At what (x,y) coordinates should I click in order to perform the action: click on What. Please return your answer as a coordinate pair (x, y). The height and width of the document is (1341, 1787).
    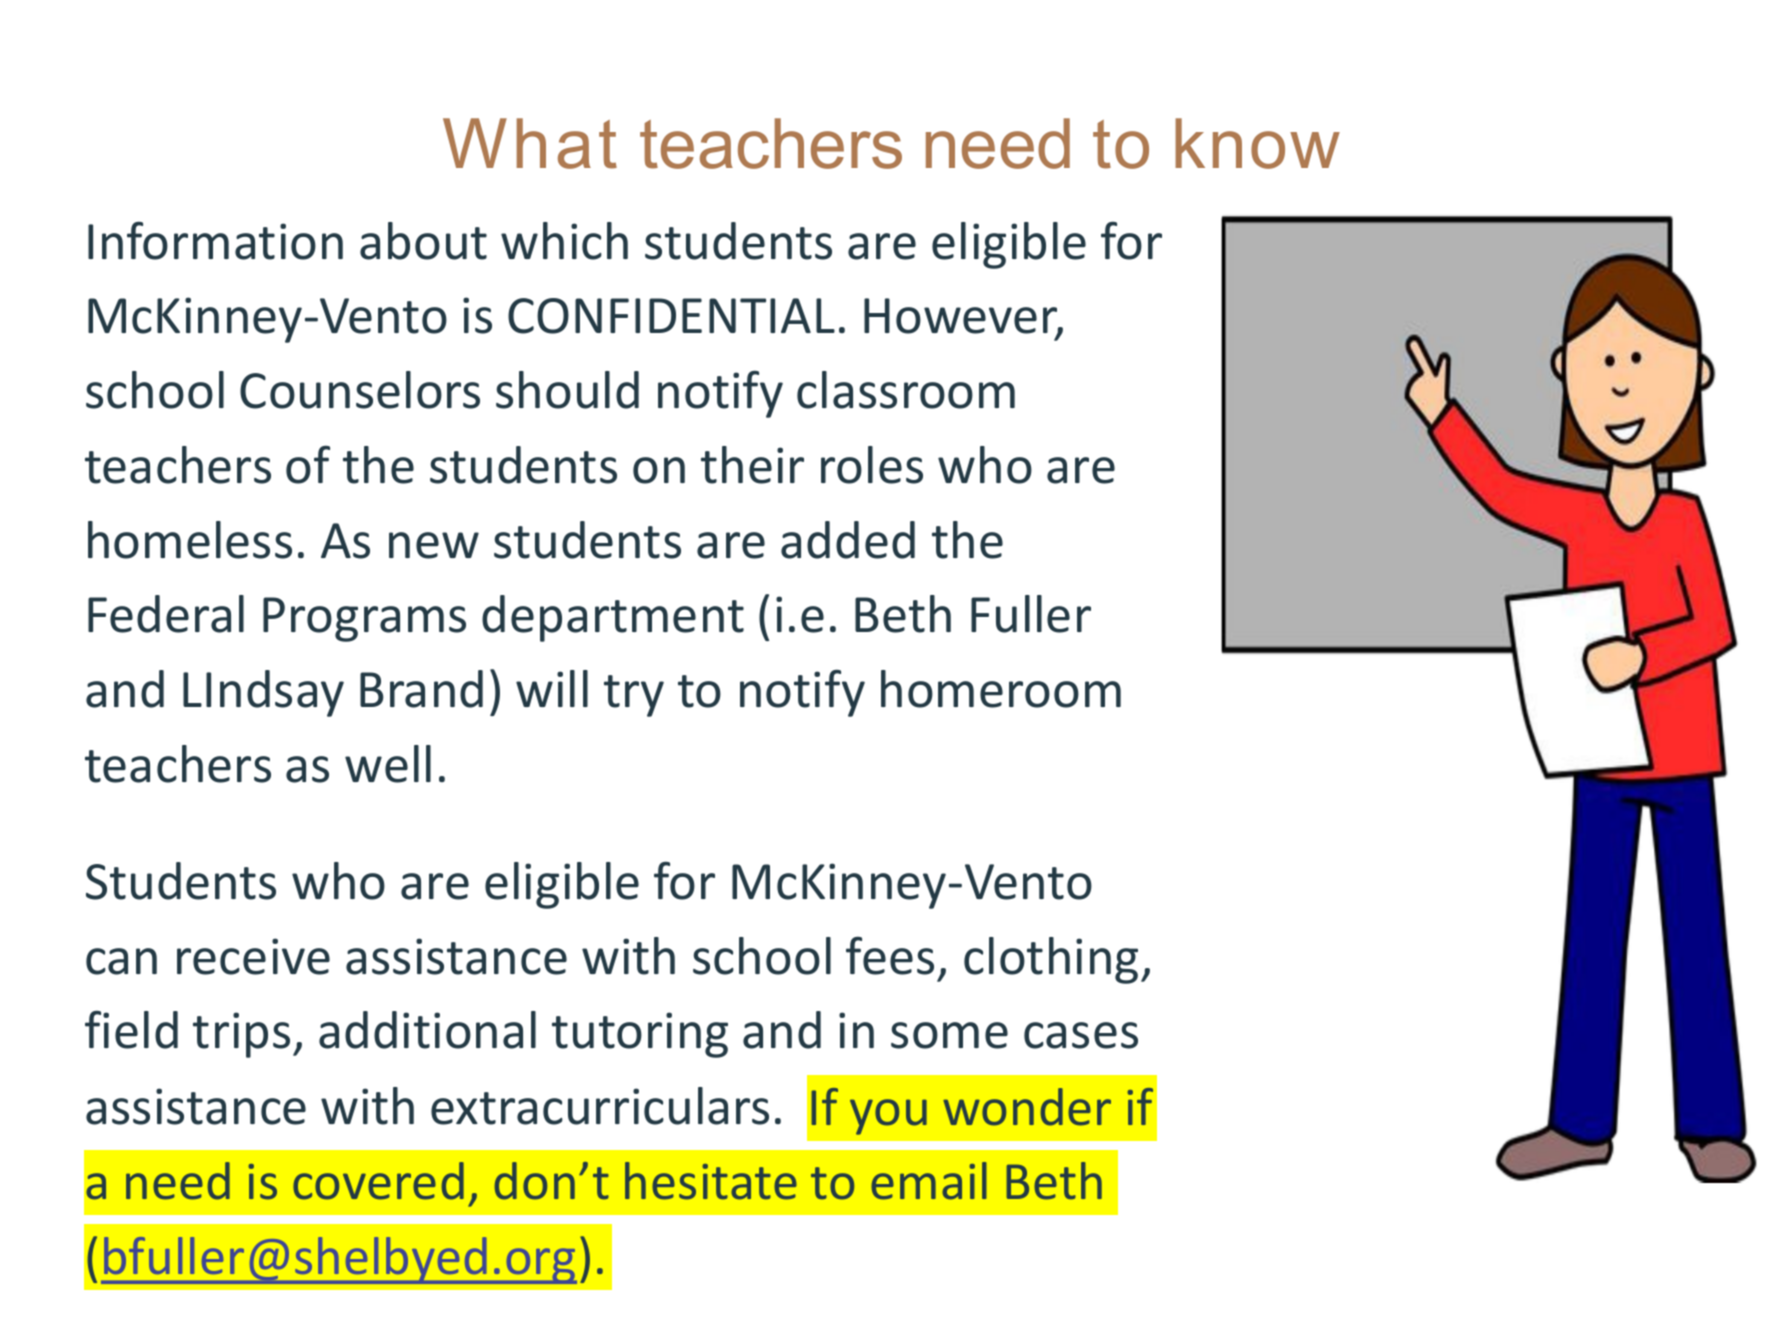
    Looking at the image, I should click on (530, 143).
